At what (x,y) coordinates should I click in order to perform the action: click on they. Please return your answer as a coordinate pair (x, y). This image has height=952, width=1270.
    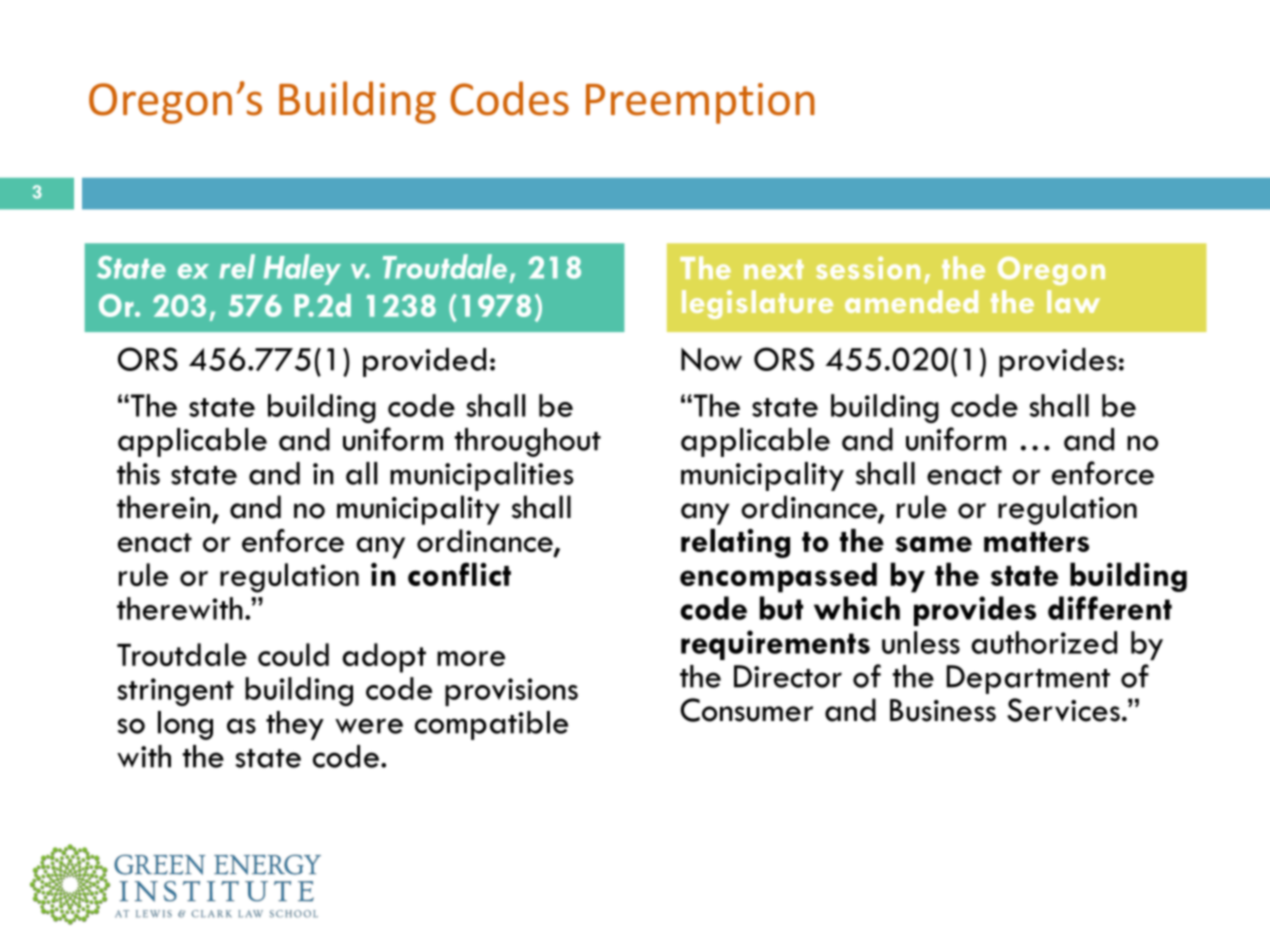
    Looking at the image, I should click on (295, 725).
